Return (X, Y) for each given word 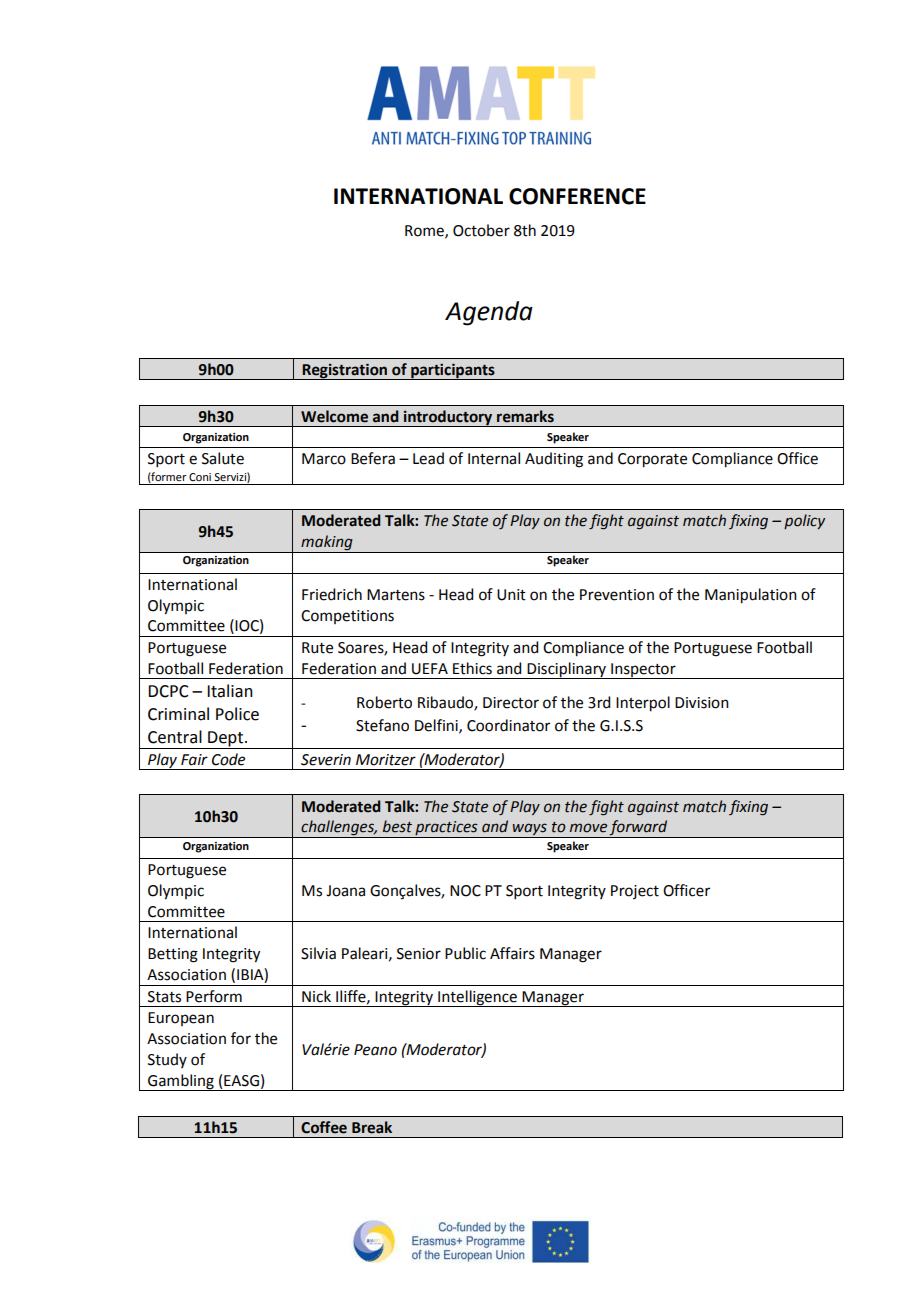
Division (702, 703)
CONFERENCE (577, 196)
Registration (345, 371)
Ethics (472, 668)
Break (372, 1127)
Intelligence (477, 998)
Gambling (181, 1082)
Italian (230, 691)
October (481, 230)
